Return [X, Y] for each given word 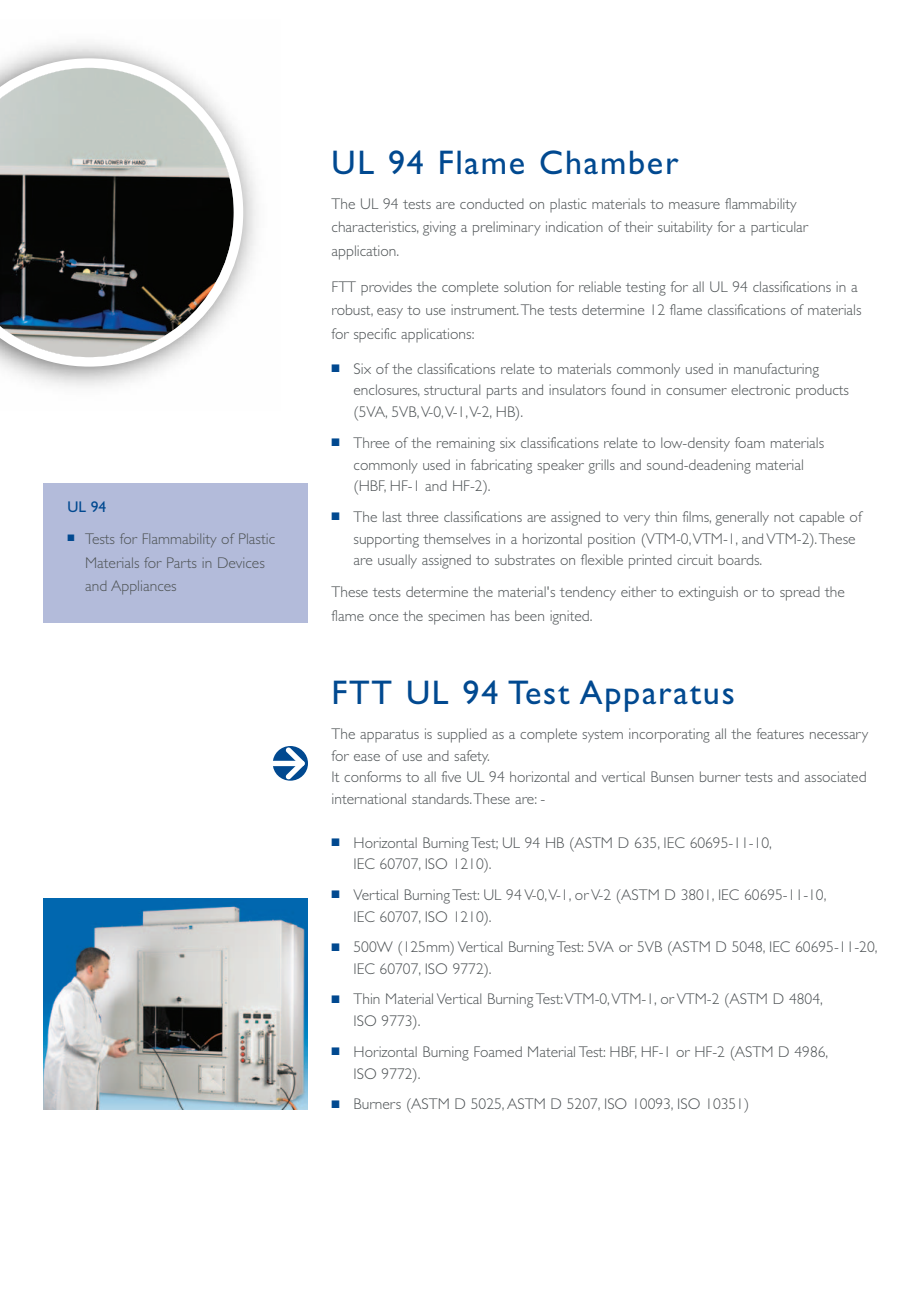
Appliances [143, 587]
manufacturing [776, 370]
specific [375, 335]
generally [742, 518]
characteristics [375, 227]
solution [527, 286]
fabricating [501, 466]
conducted [492, 203]
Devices [241, 562]
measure [694, 205]
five [451, 776]
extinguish [708, 593]
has [500, 615]
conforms [372, 776]
